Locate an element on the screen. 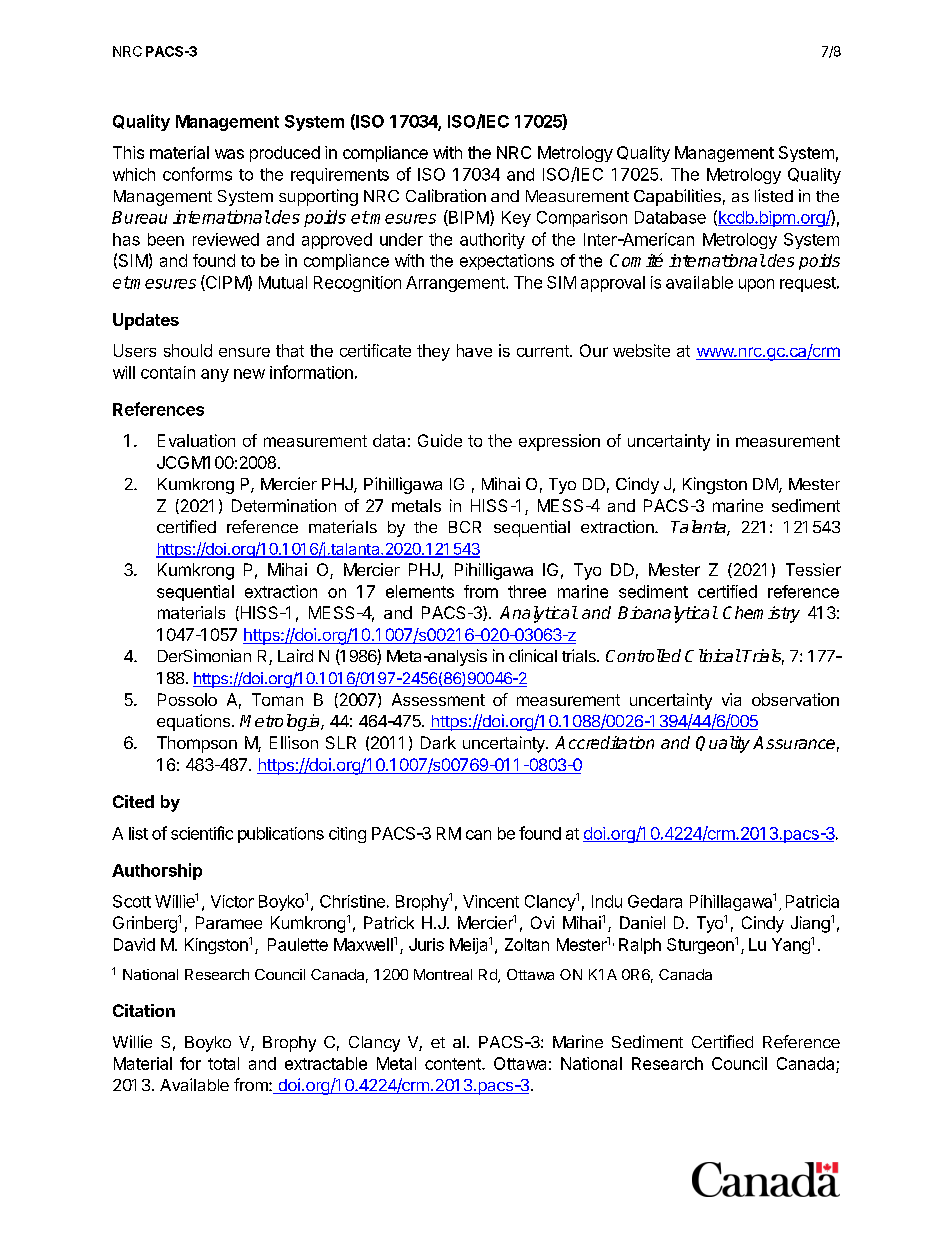  Ralph is located at coordinates (640, 946).
